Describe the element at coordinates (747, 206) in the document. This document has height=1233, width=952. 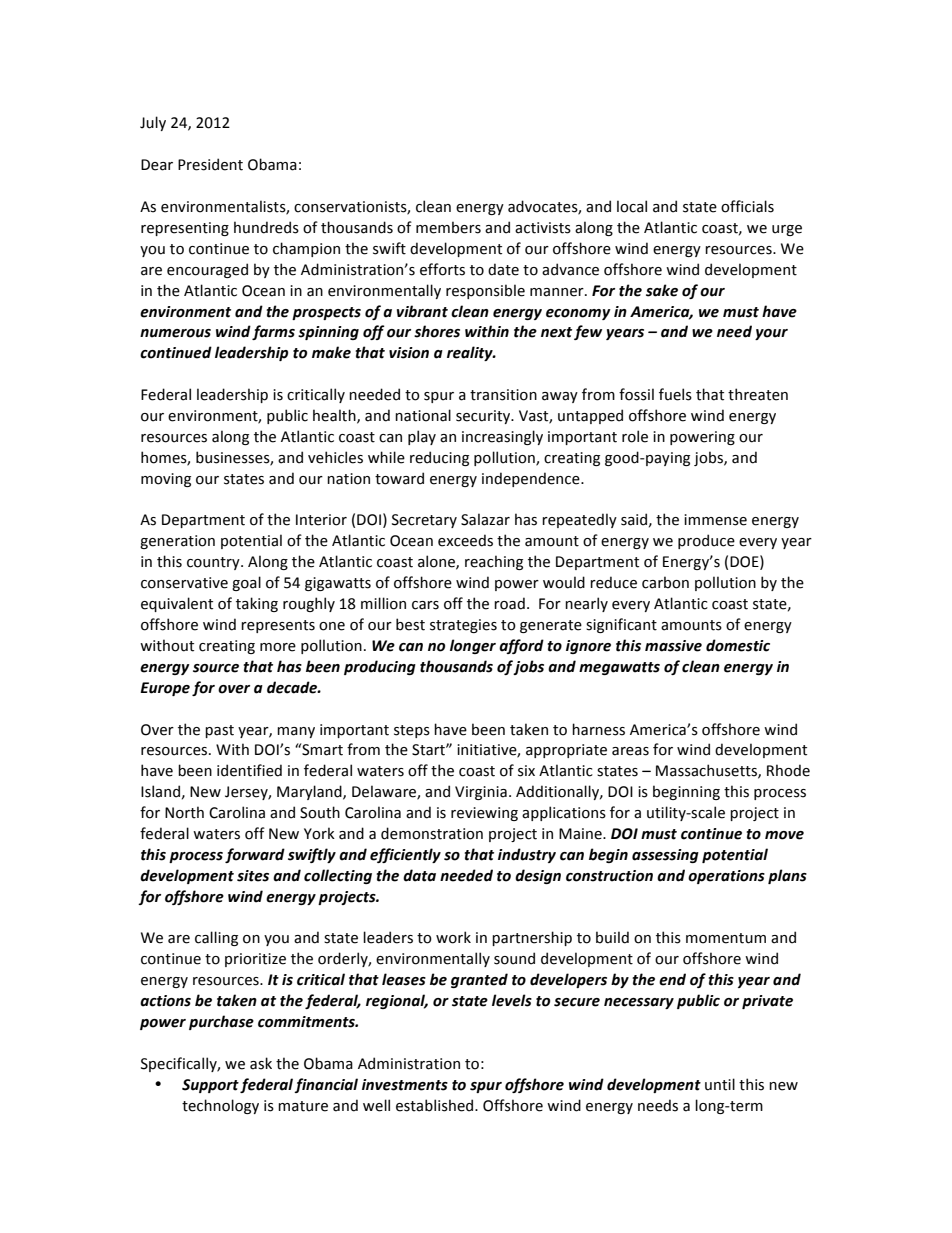
I see `officials` at that location.
